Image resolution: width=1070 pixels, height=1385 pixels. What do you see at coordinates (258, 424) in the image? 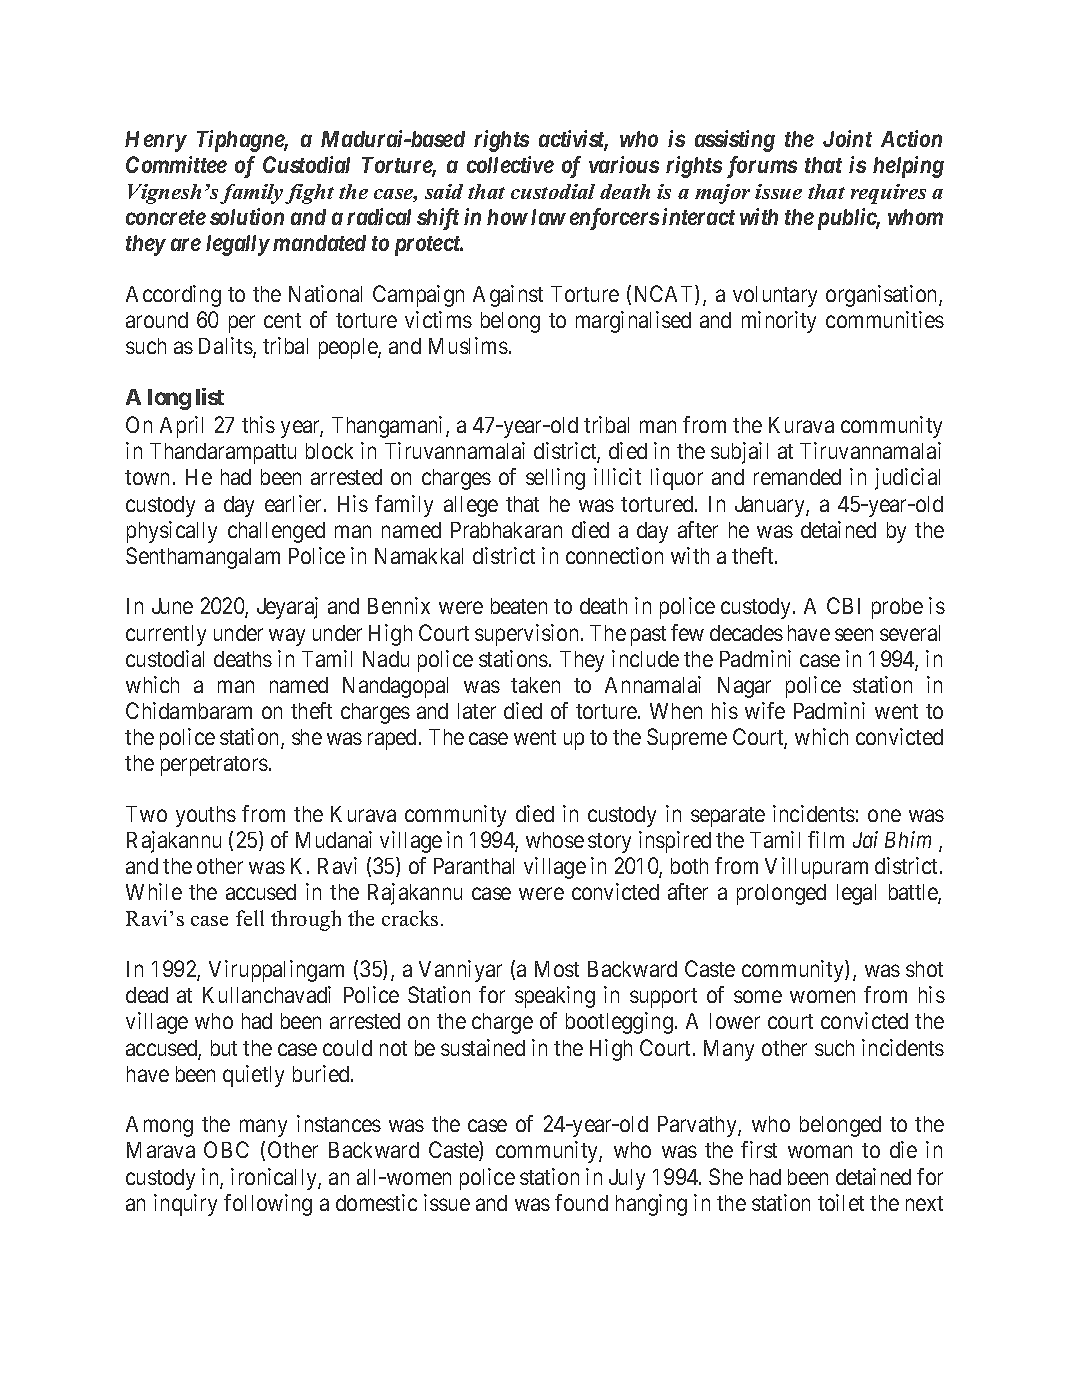
I see `this` at bounding box center [258, 424].
